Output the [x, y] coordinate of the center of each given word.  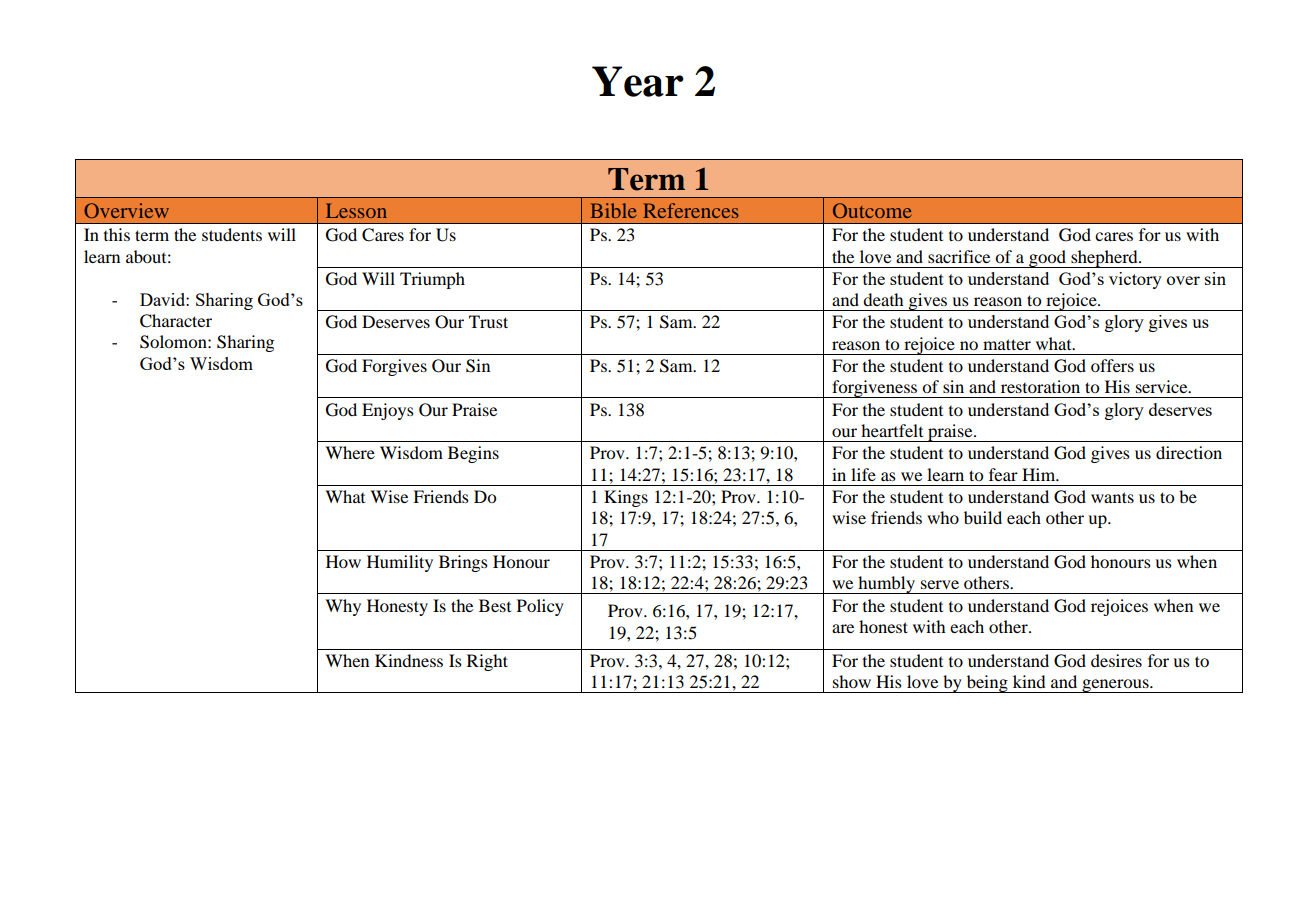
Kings [626, 498]
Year [638, 81]
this [117, 234]
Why [343, 607]
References [691, 210]
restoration [1040, 386]
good [1047, 259]
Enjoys [388, 411]
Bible [613, 210]
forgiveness [875, 389]
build [983, 517]
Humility [400, 563]
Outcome [872, 210]
